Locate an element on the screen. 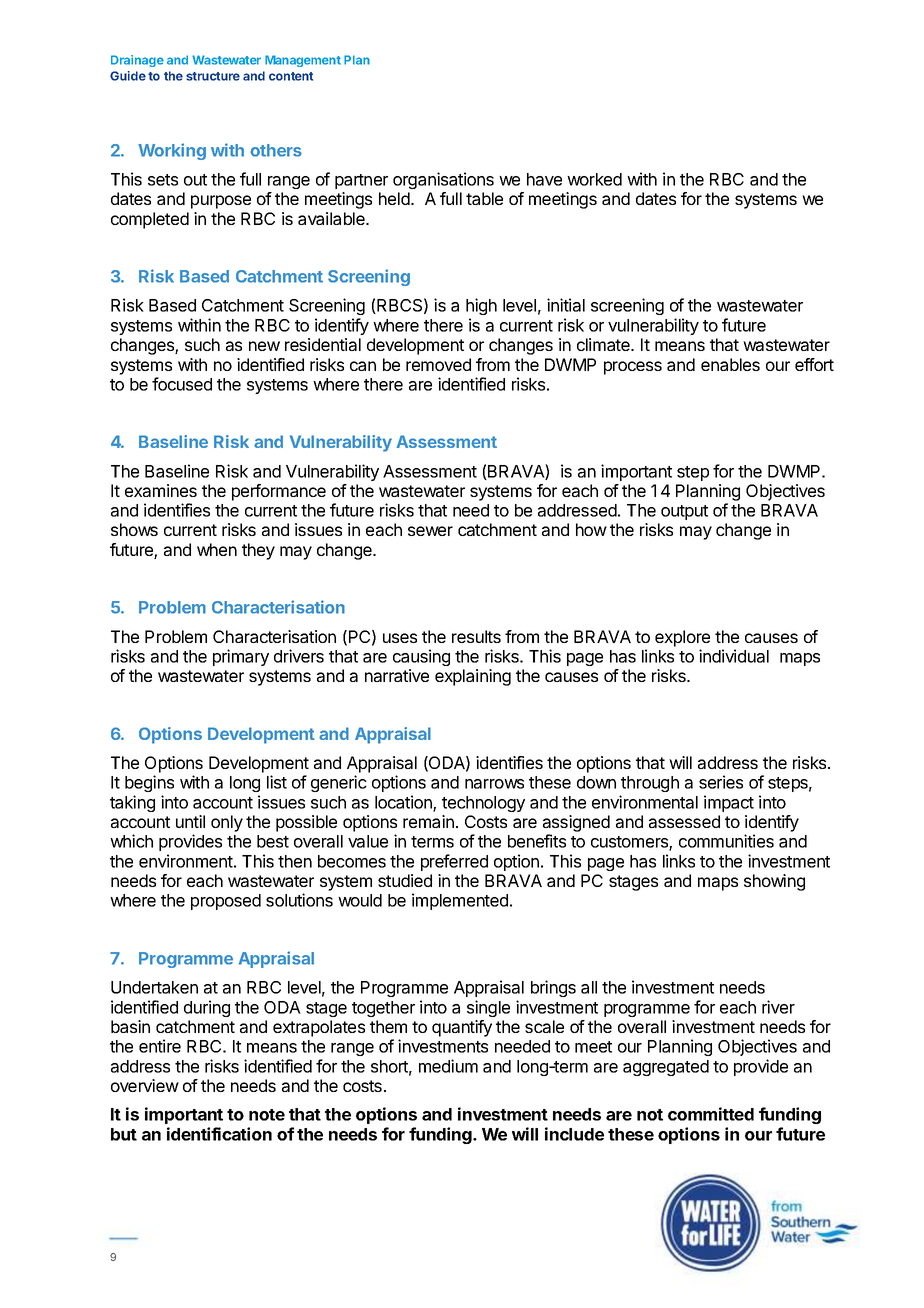 The image size is (924, 1308). organisations is located at coordinates (443, 180).
